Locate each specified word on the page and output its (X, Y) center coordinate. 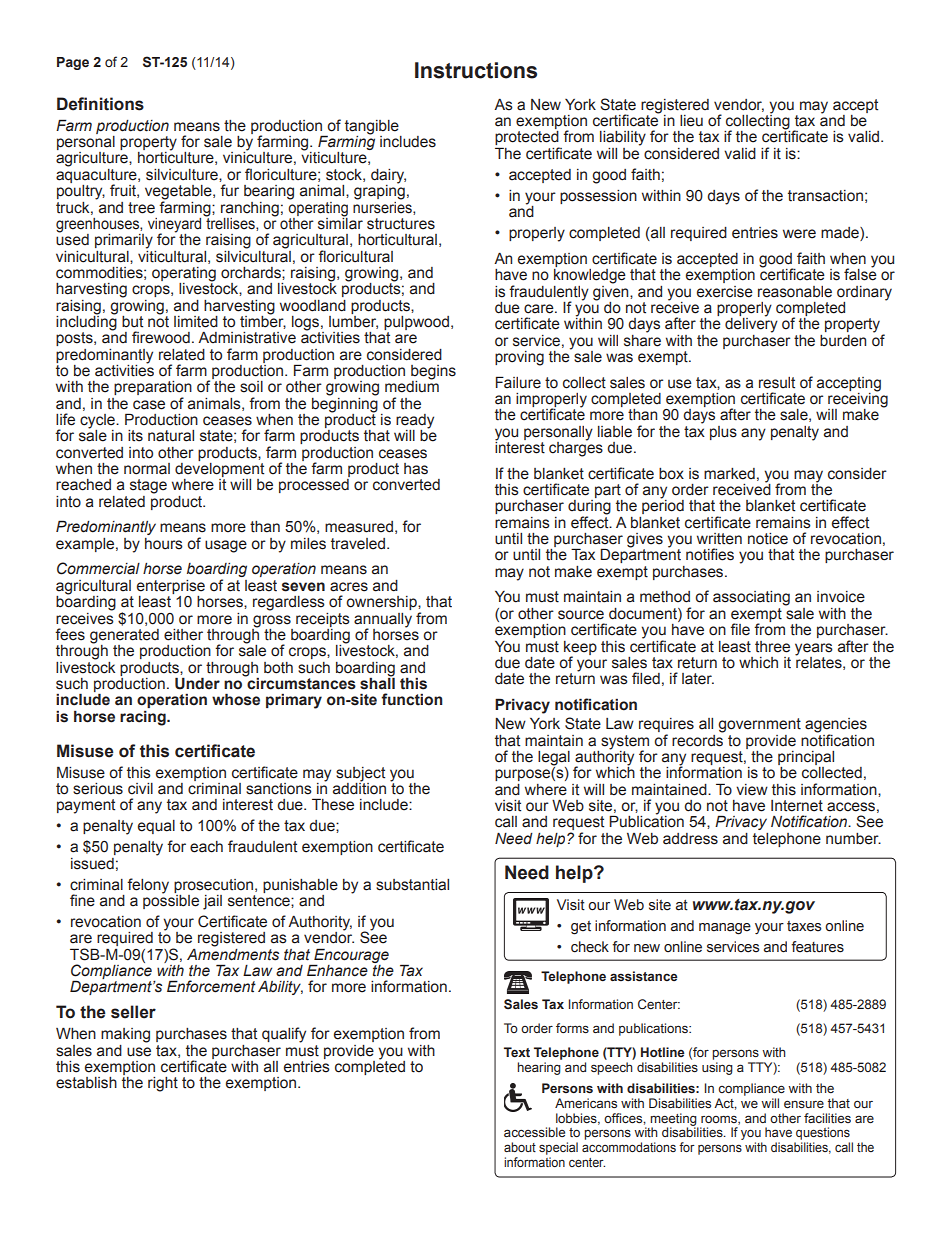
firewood (161, 337)
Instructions (476, 70)
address (690, 839)
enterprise (171, 587)
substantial (412, 885)
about (520, 1147)
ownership (382, 603)
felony (148, 886)
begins (433, 373)
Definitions (100, 104)
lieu (691, 121)
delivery (751, 324)
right (163, 1084)
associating (751, 598)
